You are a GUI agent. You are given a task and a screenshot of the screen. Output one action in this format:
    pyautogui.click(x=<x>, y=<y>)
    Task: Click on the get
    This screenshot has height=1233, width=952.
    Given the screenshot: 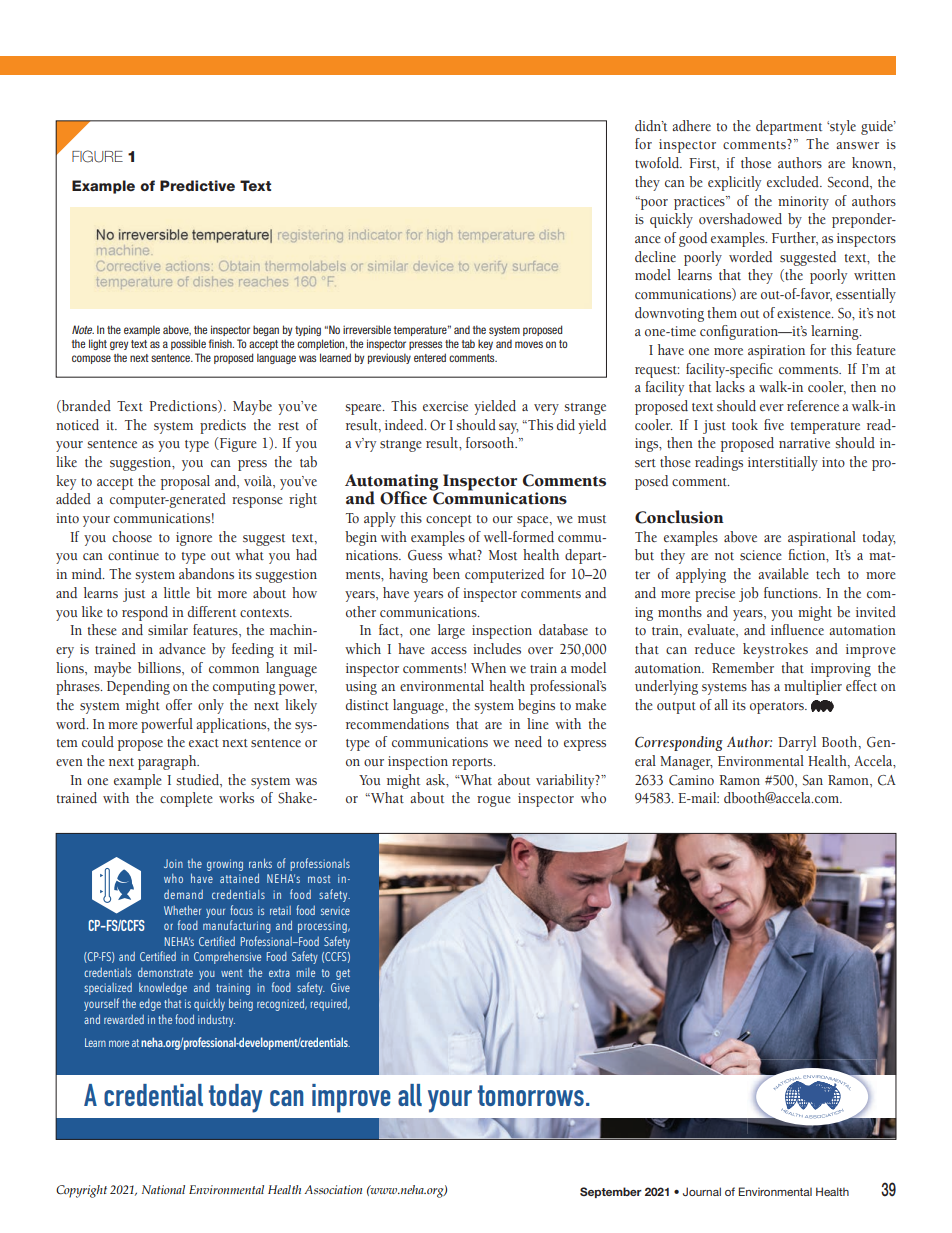 What is the action you would take?
    pyautogui.click(x=343, y=974)
